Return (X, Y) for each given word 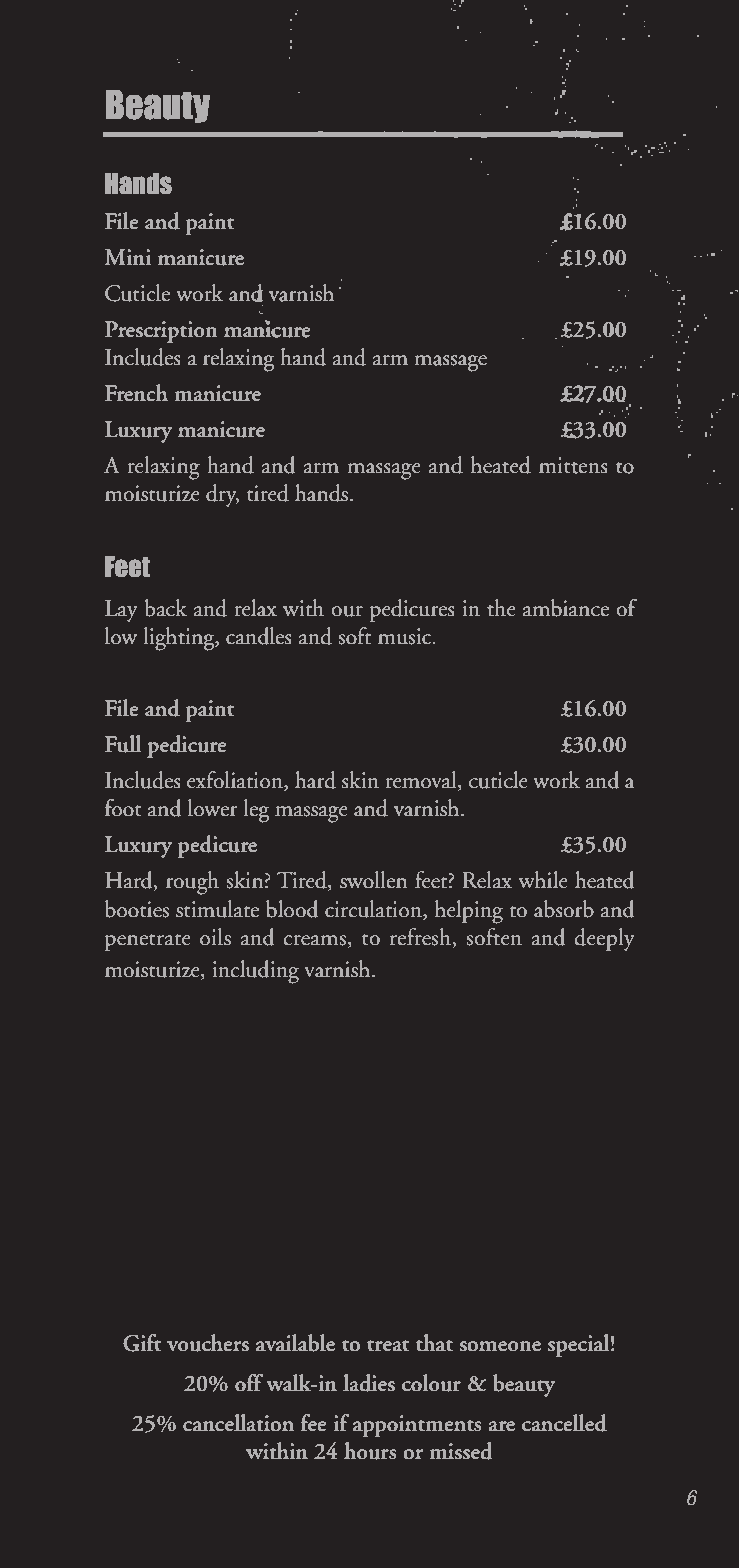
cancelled (564, 1423)
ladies (369, 1383)
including (255, 972)
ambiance (566, 608)
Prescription (161, 332)
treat (388, 1345)
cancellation (238, 1423)
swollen (373, 880)
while (543, 880)
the (501, 608)
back (166, 608)
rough (192, 883)
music (406, 636)
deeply (604, 939)
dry (222, 495)
